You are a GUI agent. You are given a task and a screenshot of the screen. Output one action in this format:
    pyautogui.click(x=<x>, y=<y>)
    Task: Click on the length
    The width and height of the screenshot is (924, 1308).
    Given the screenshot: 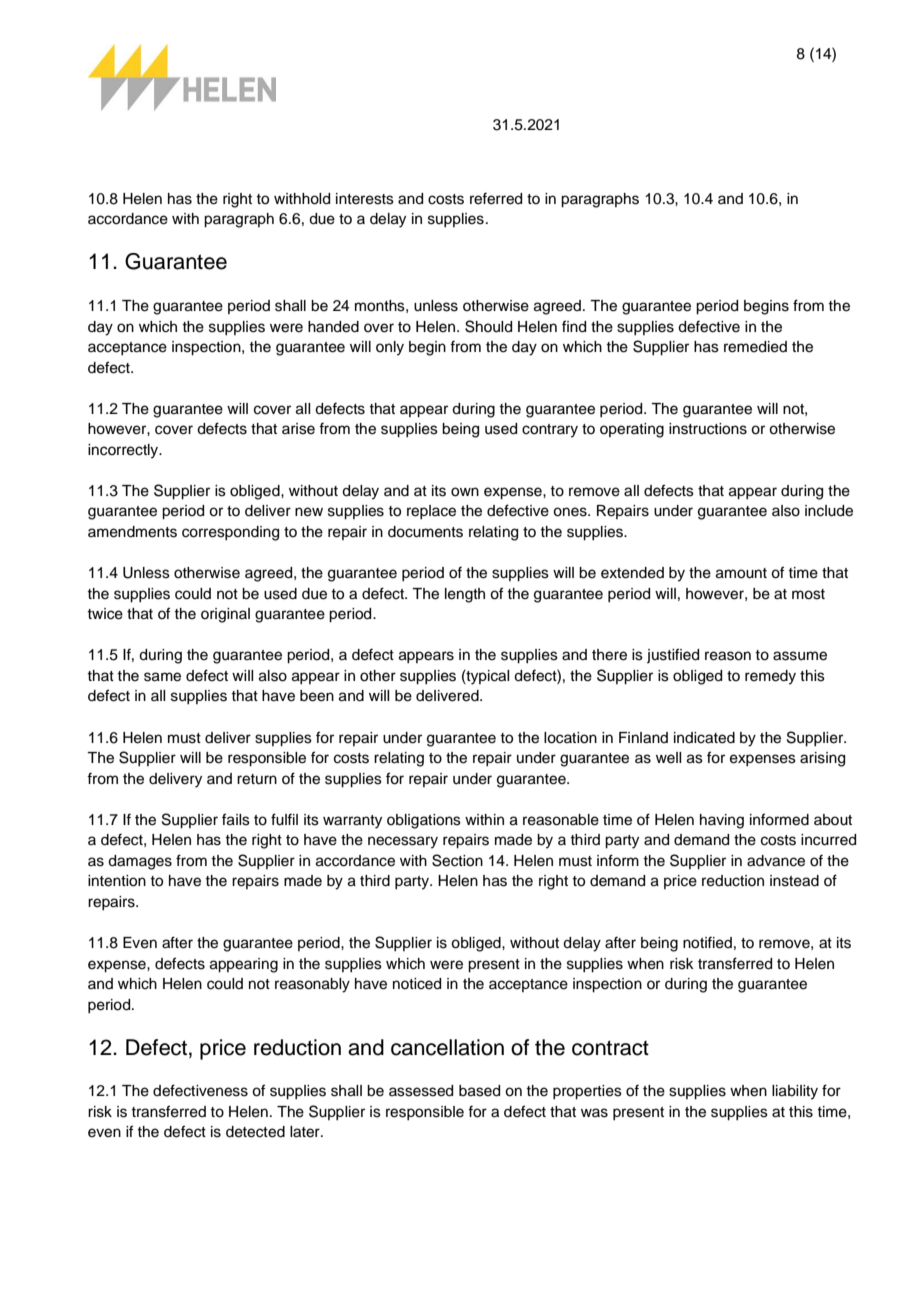 What is the action you would take?
    pyautogui.click(x=465, y=595)
